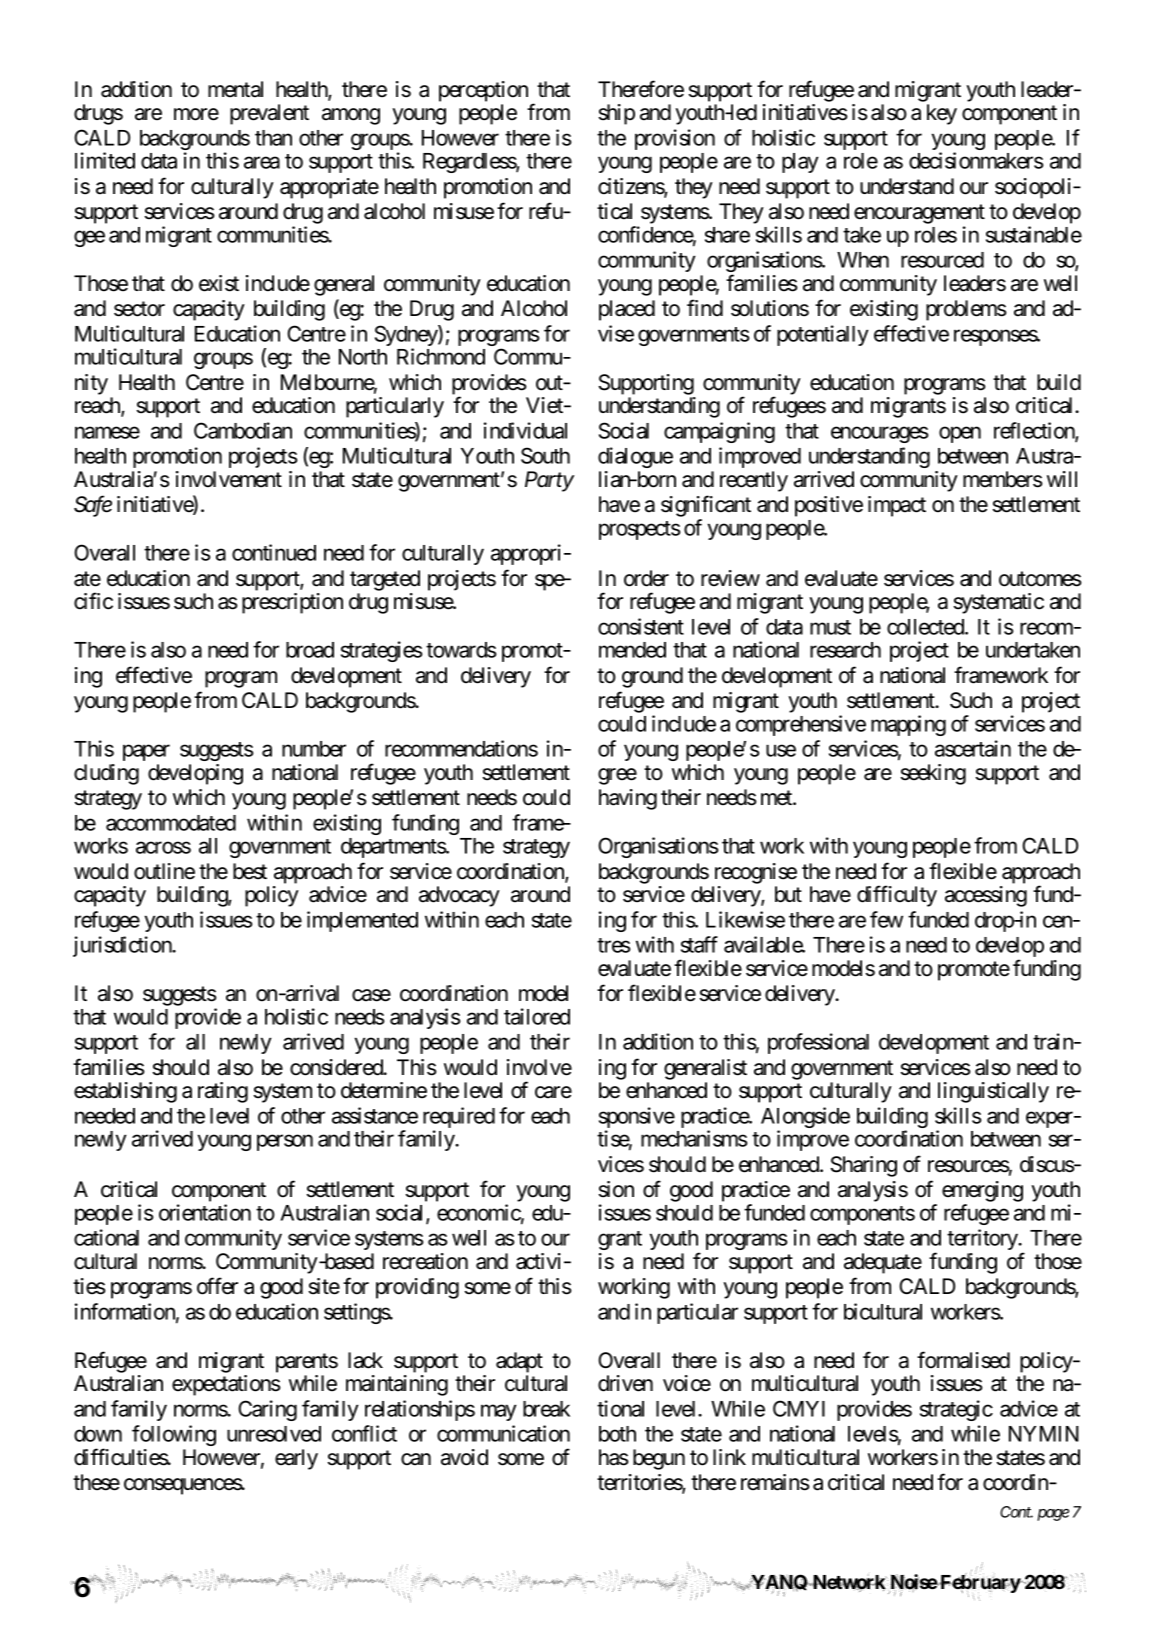 The height and width of the page is (1632, 1155). What do you see at coordinates (171, 823) in the page?
I see `accommodated` at bounding box center [171, 823].
